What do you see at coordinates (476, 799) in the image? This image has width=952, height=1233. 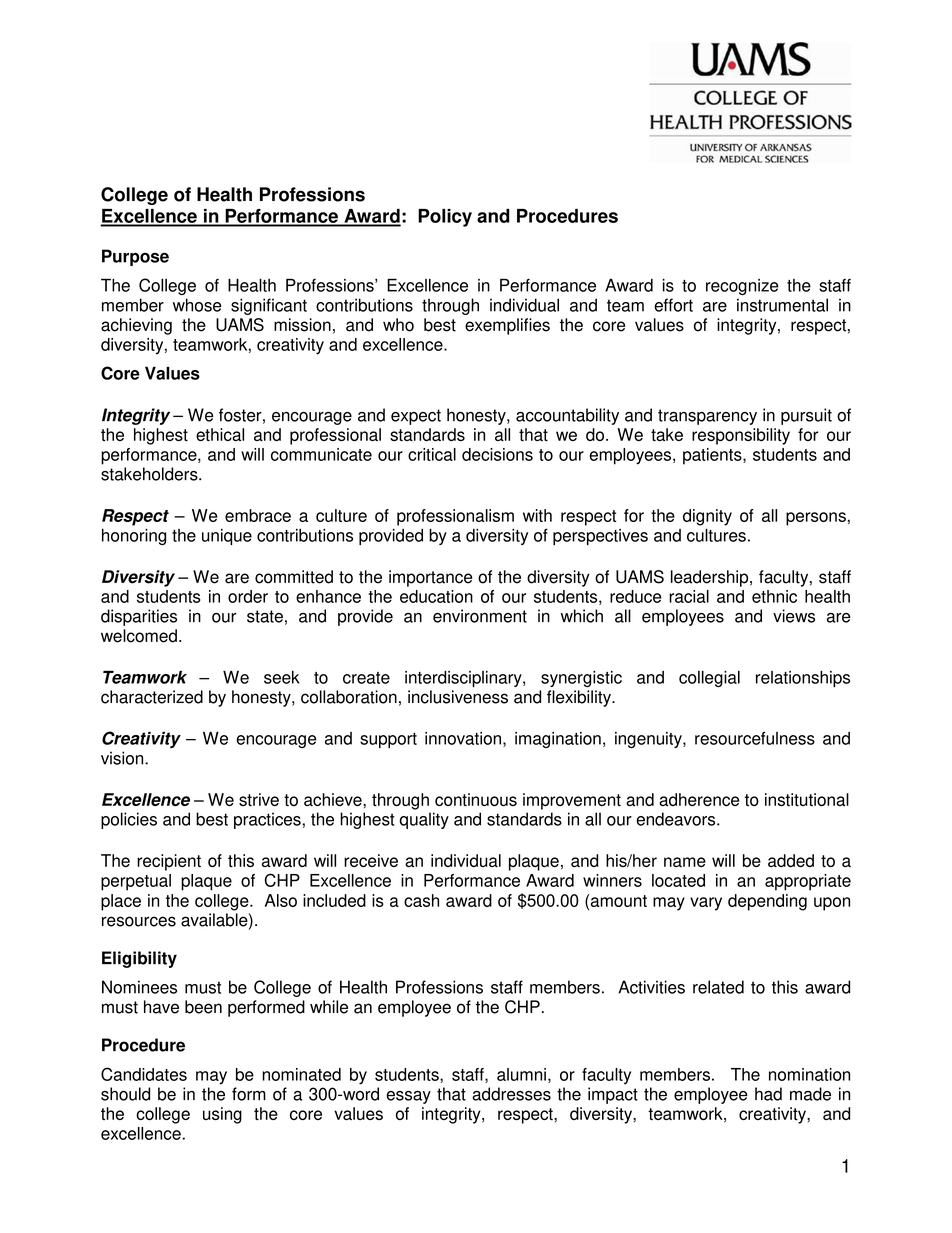 I see `continuous` at bounding box center [476, 799].
